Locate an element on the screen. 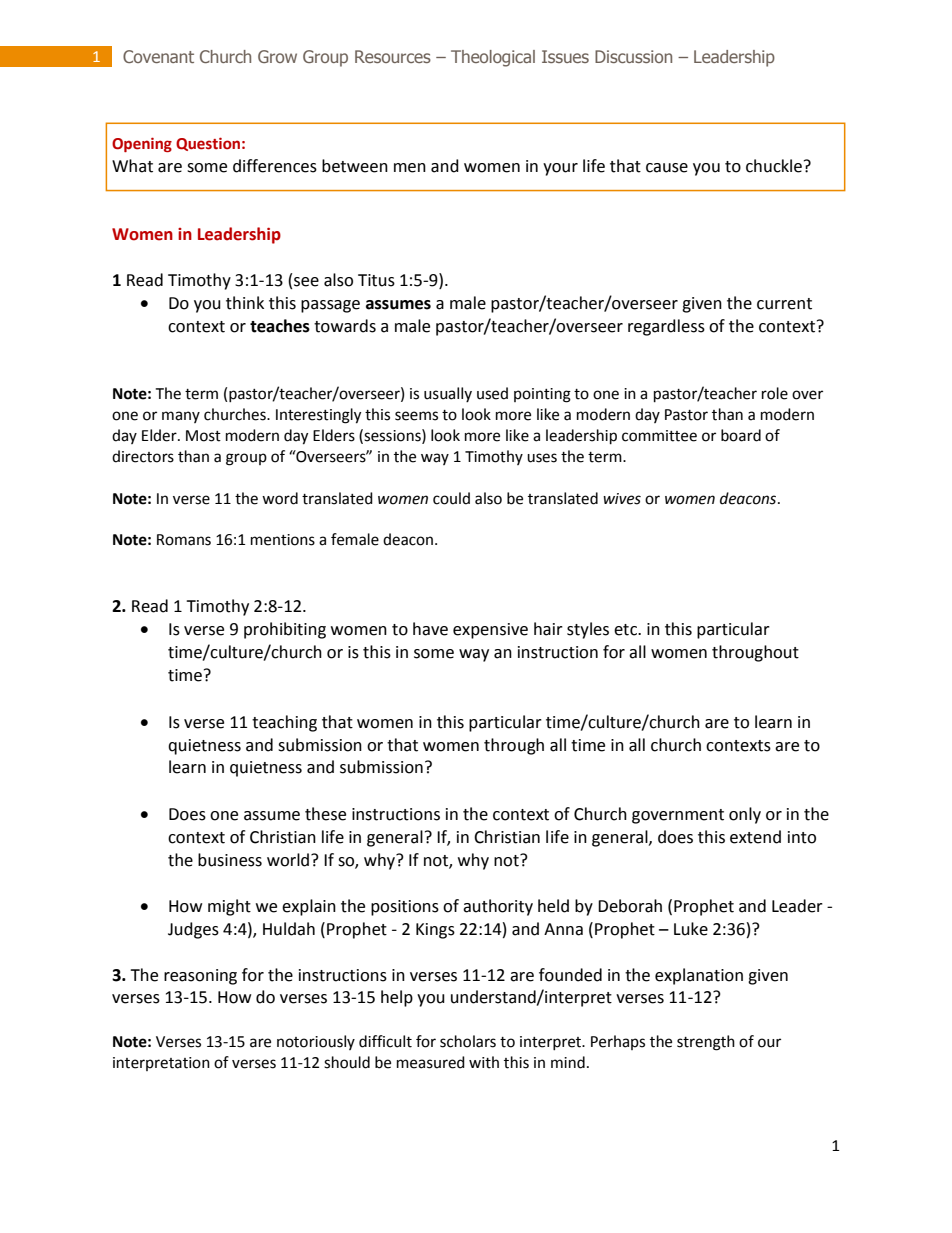  etc is located at coordinates (626, 630).
